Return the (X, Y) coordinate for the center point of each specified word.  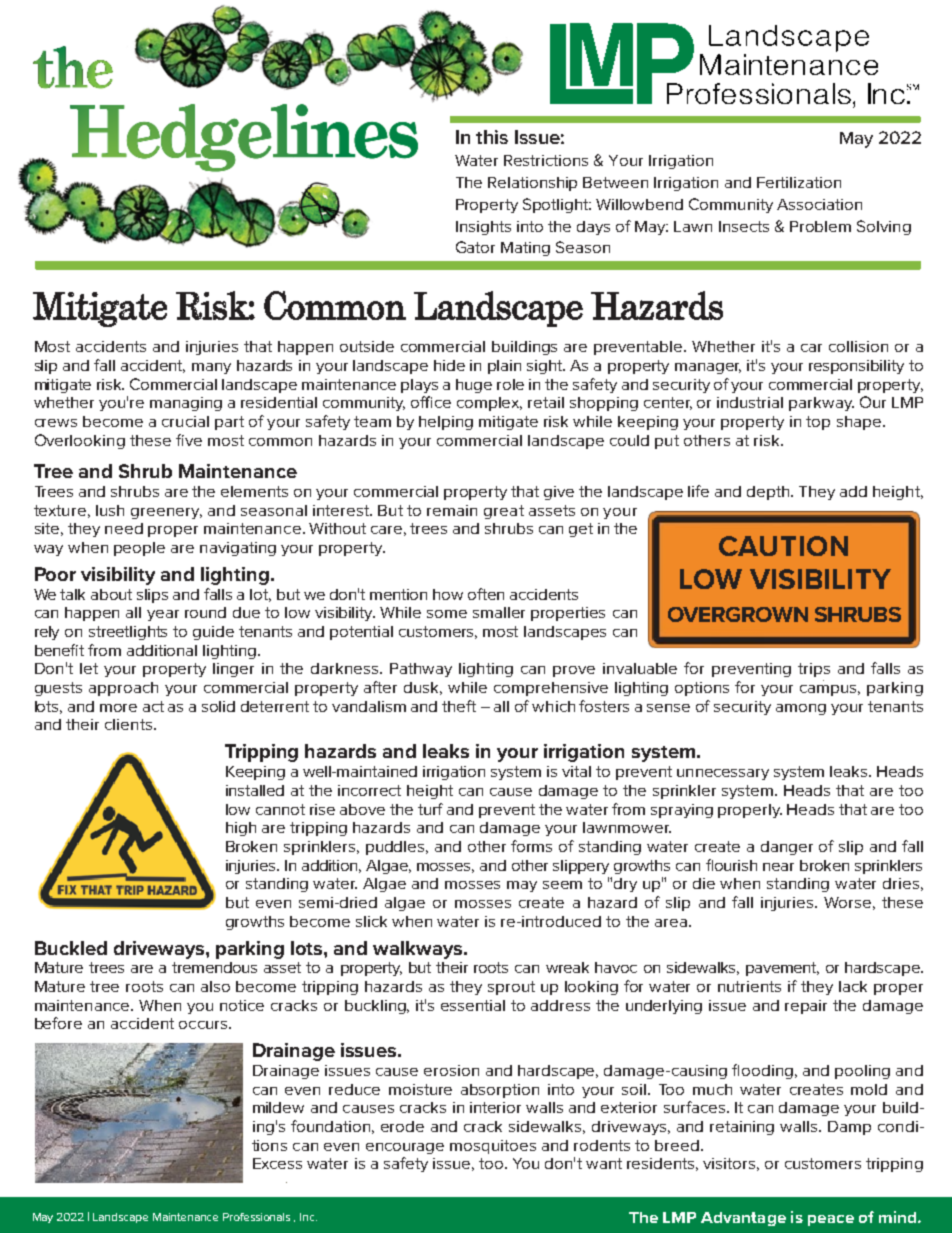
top (818, 423)
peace (831, 1220)
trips (814, 670)
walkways (419, 950)
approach (123, 689)
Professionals (256, 1217)
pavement (782, 969)
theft (459, 706)
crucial (185, 421)
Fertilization (799, 182)
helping (446, 423)
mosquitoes (493, 1147)
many (211, 368)
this (492, 137)
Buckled (71, 948)
